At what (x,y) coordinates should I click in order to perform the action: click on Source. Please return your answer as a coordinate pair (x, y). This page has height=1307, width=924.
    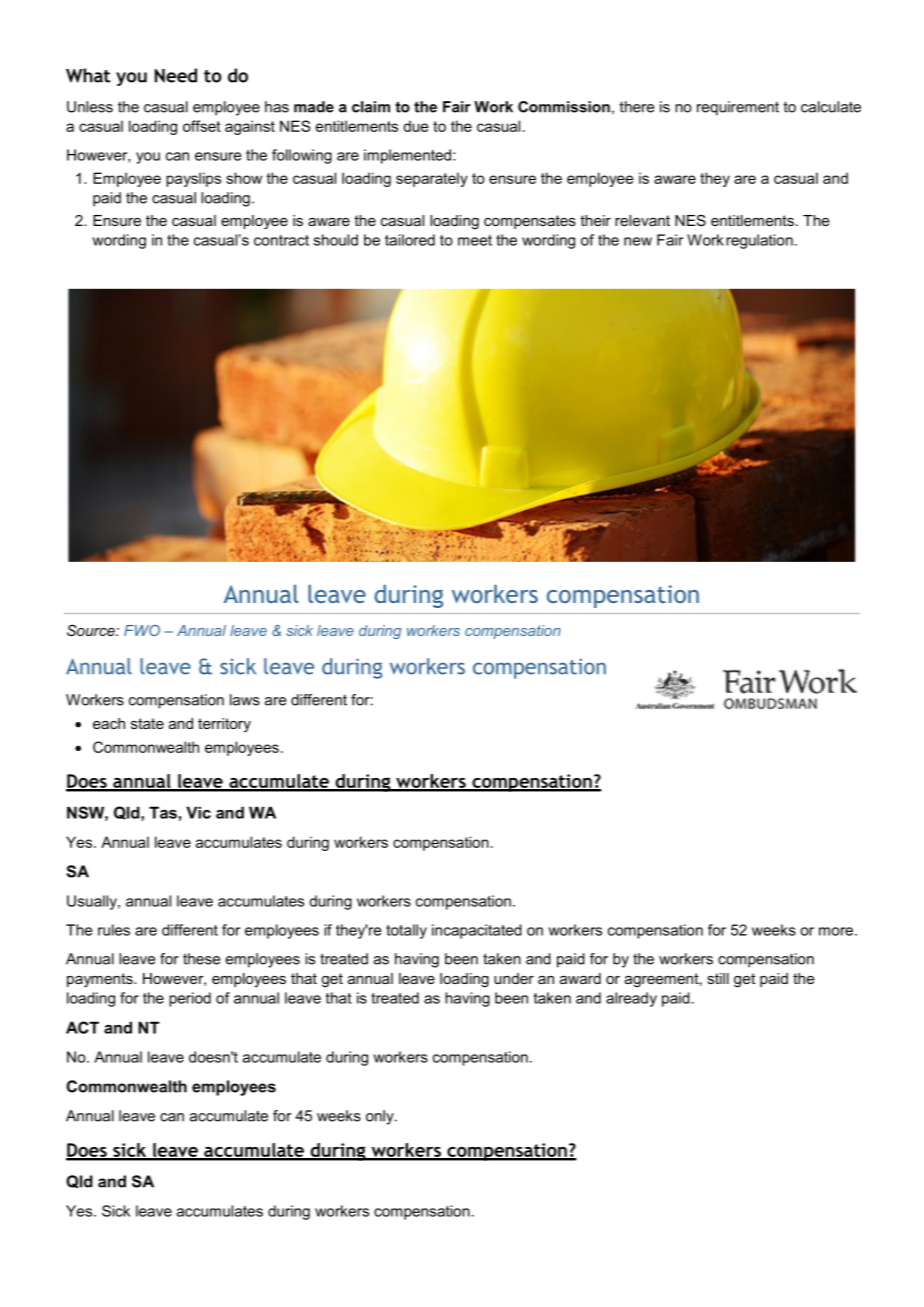
    Looking at the image, I should click on (92, 630).
